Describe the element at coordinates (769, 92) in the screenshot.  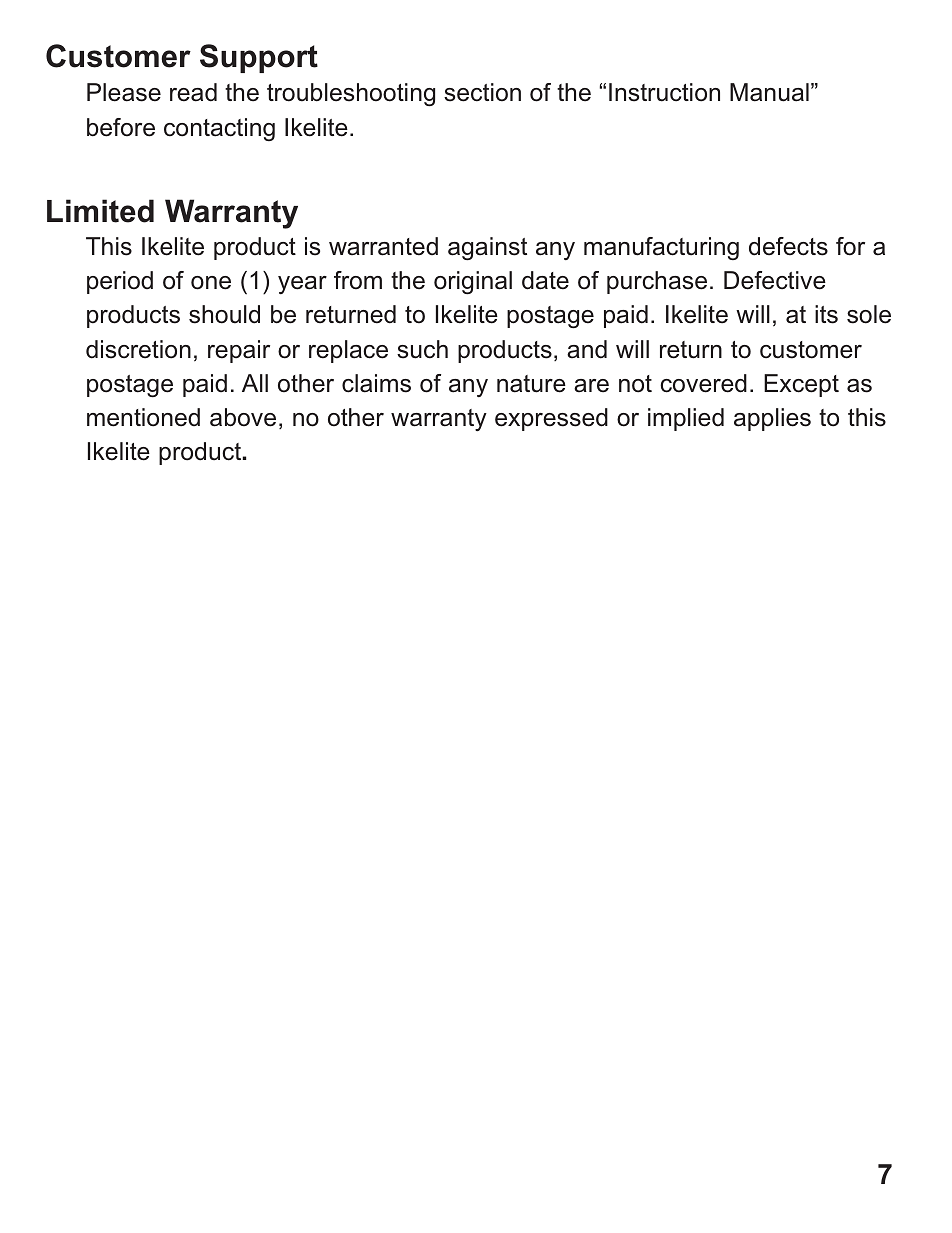
I see `Manual` at that location.
